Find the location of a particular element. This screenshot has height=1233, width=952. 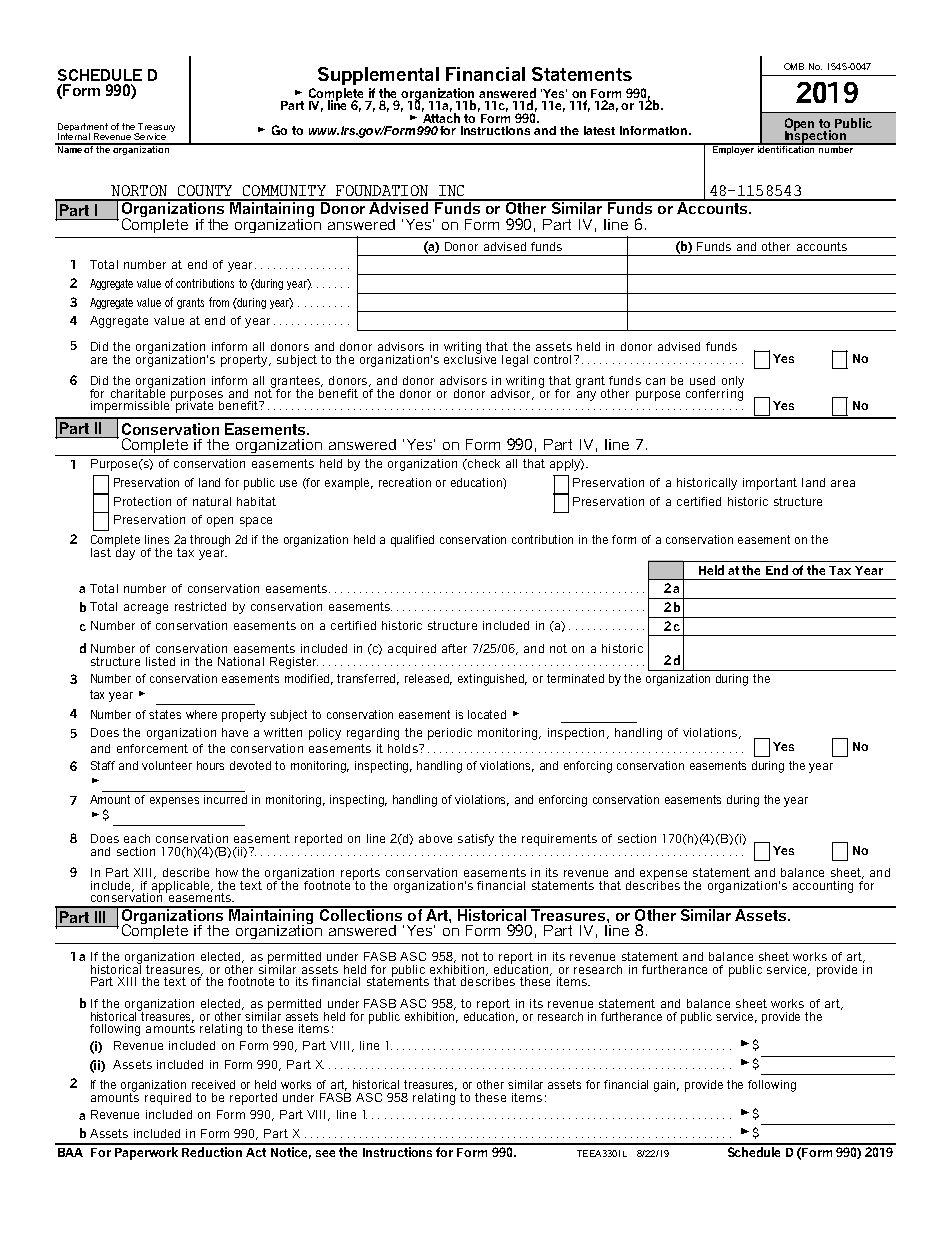

OMB is located at coordinates (794, 66).
